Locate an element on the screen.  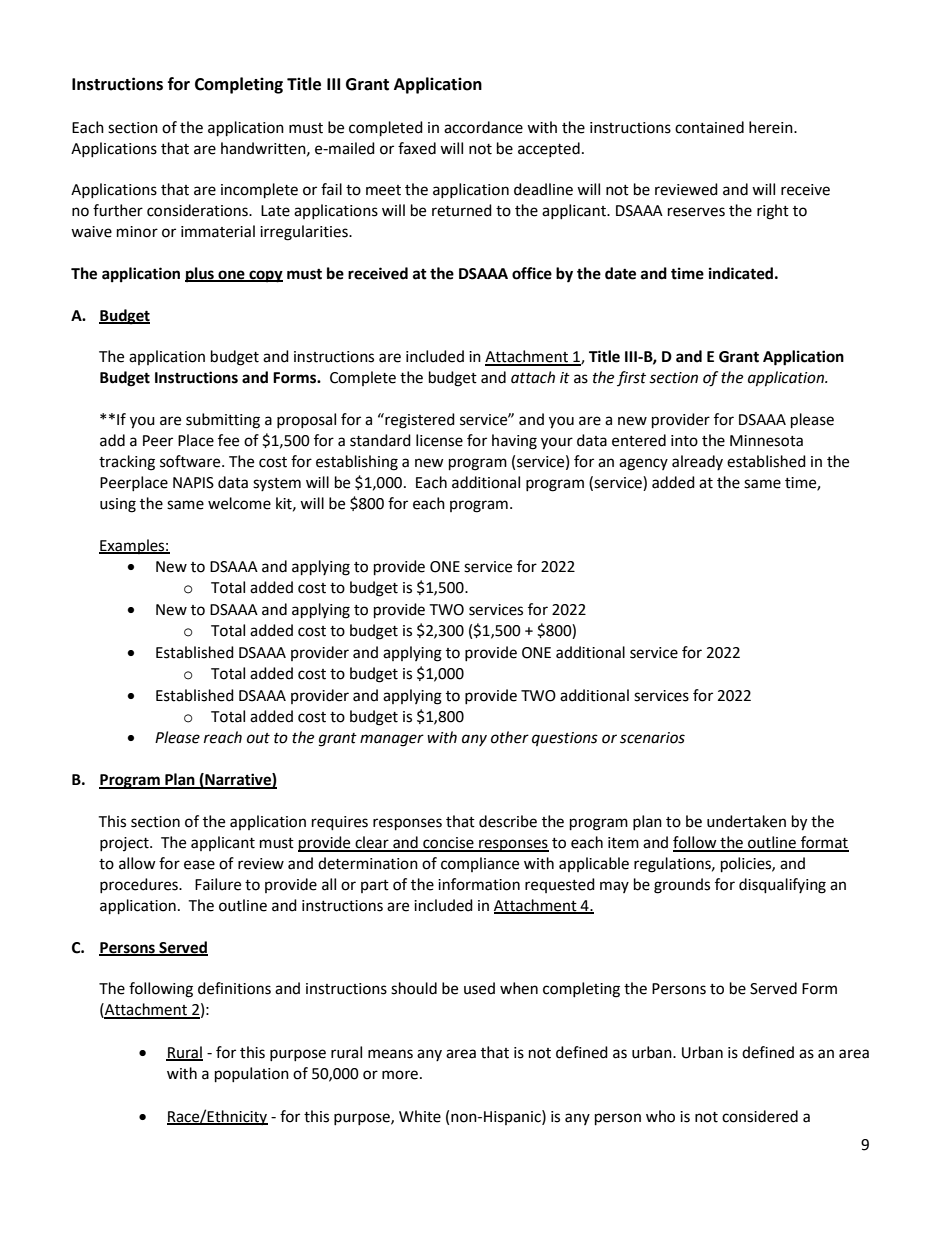
faxed is located at coordinates (417, 148).
